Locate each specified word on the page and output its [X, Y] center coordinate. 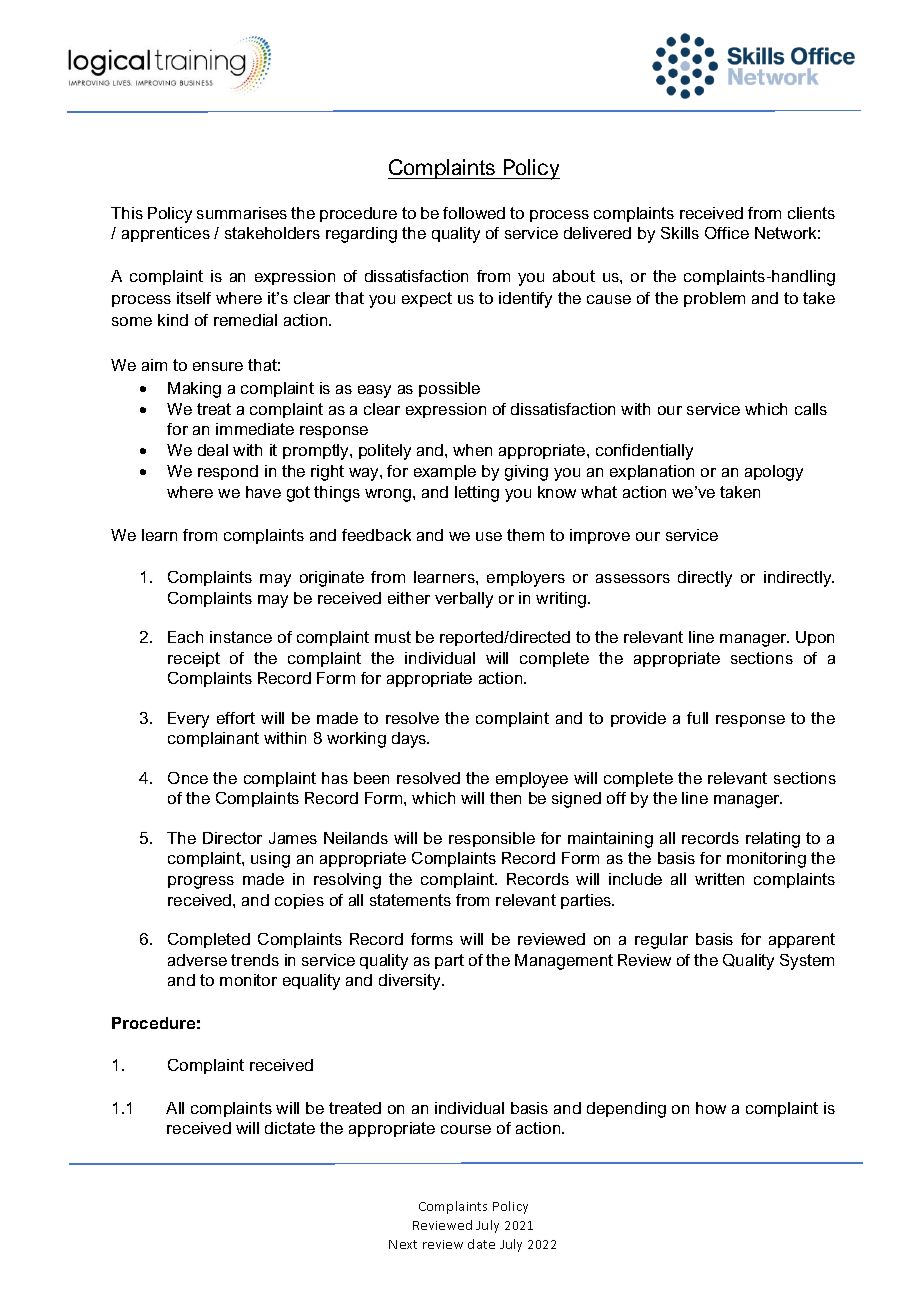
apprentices [166, 234]
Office [727, 233]
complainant [213, 739]
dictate [290, 1128]
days [410, 740]
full [697, 718]
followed [474, 213]
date [481, 1244]
